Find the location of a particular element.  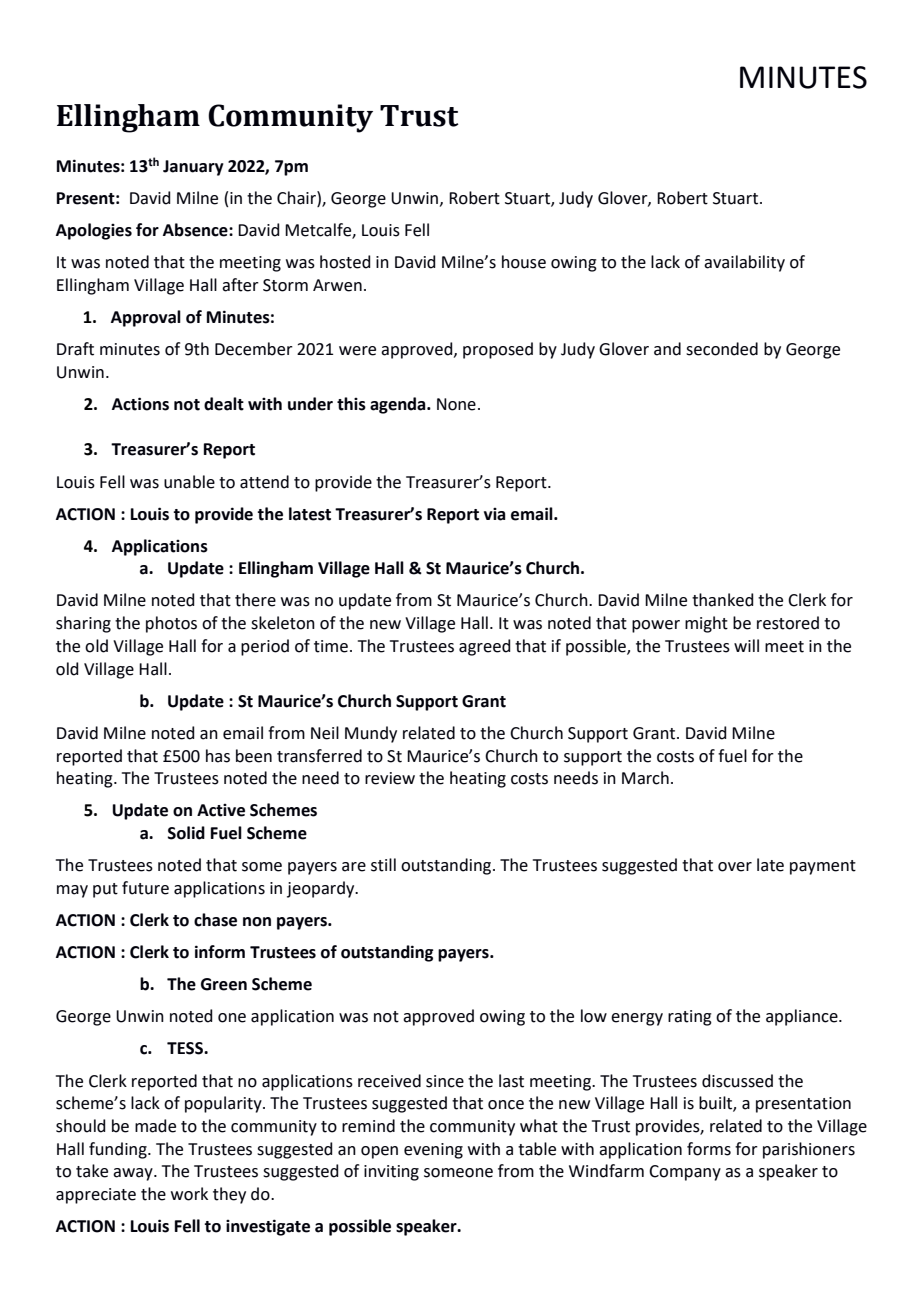

inviting is located at coordinates (391, 1173).
